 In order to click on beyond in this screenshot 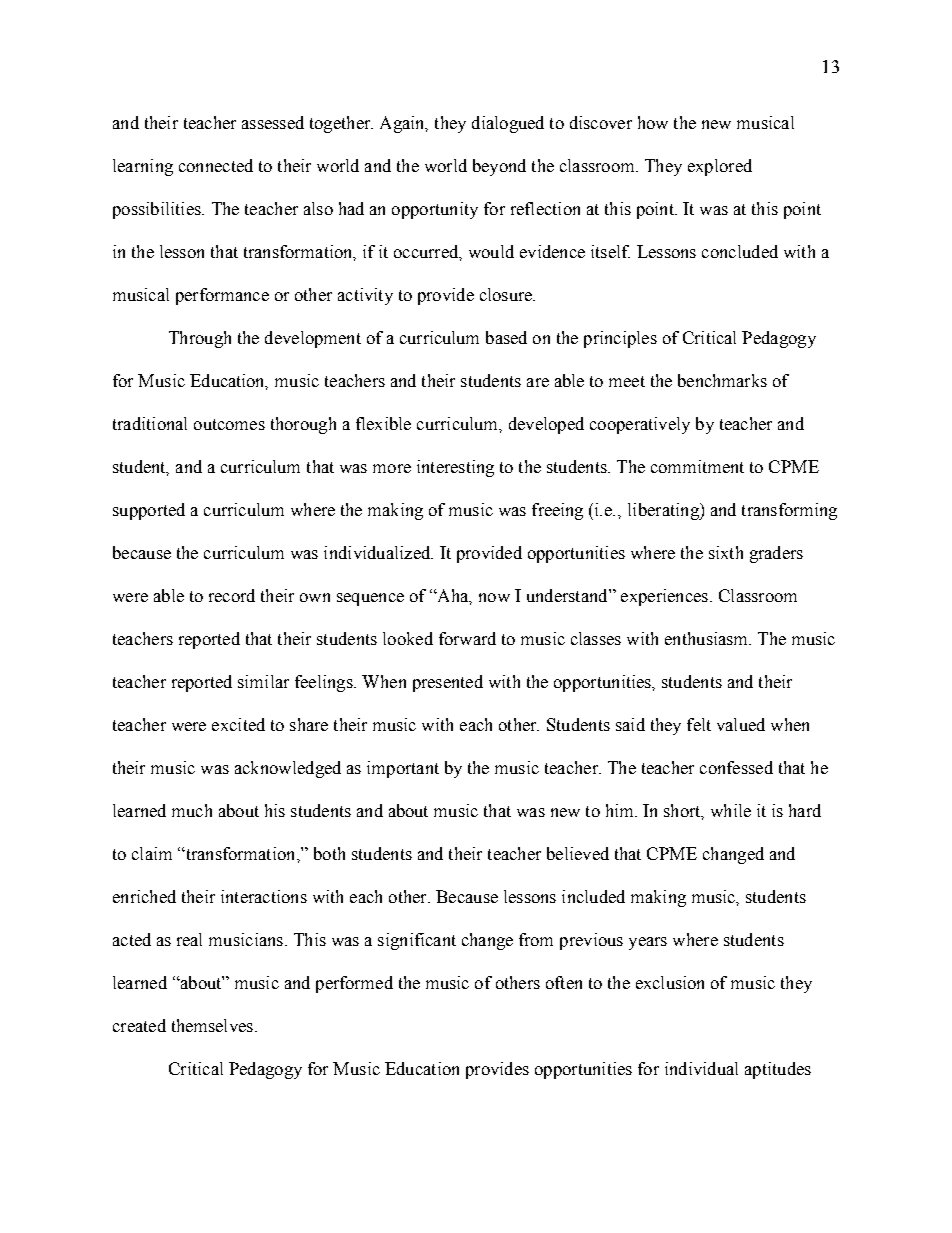, I will do `click(499, 167)`.
